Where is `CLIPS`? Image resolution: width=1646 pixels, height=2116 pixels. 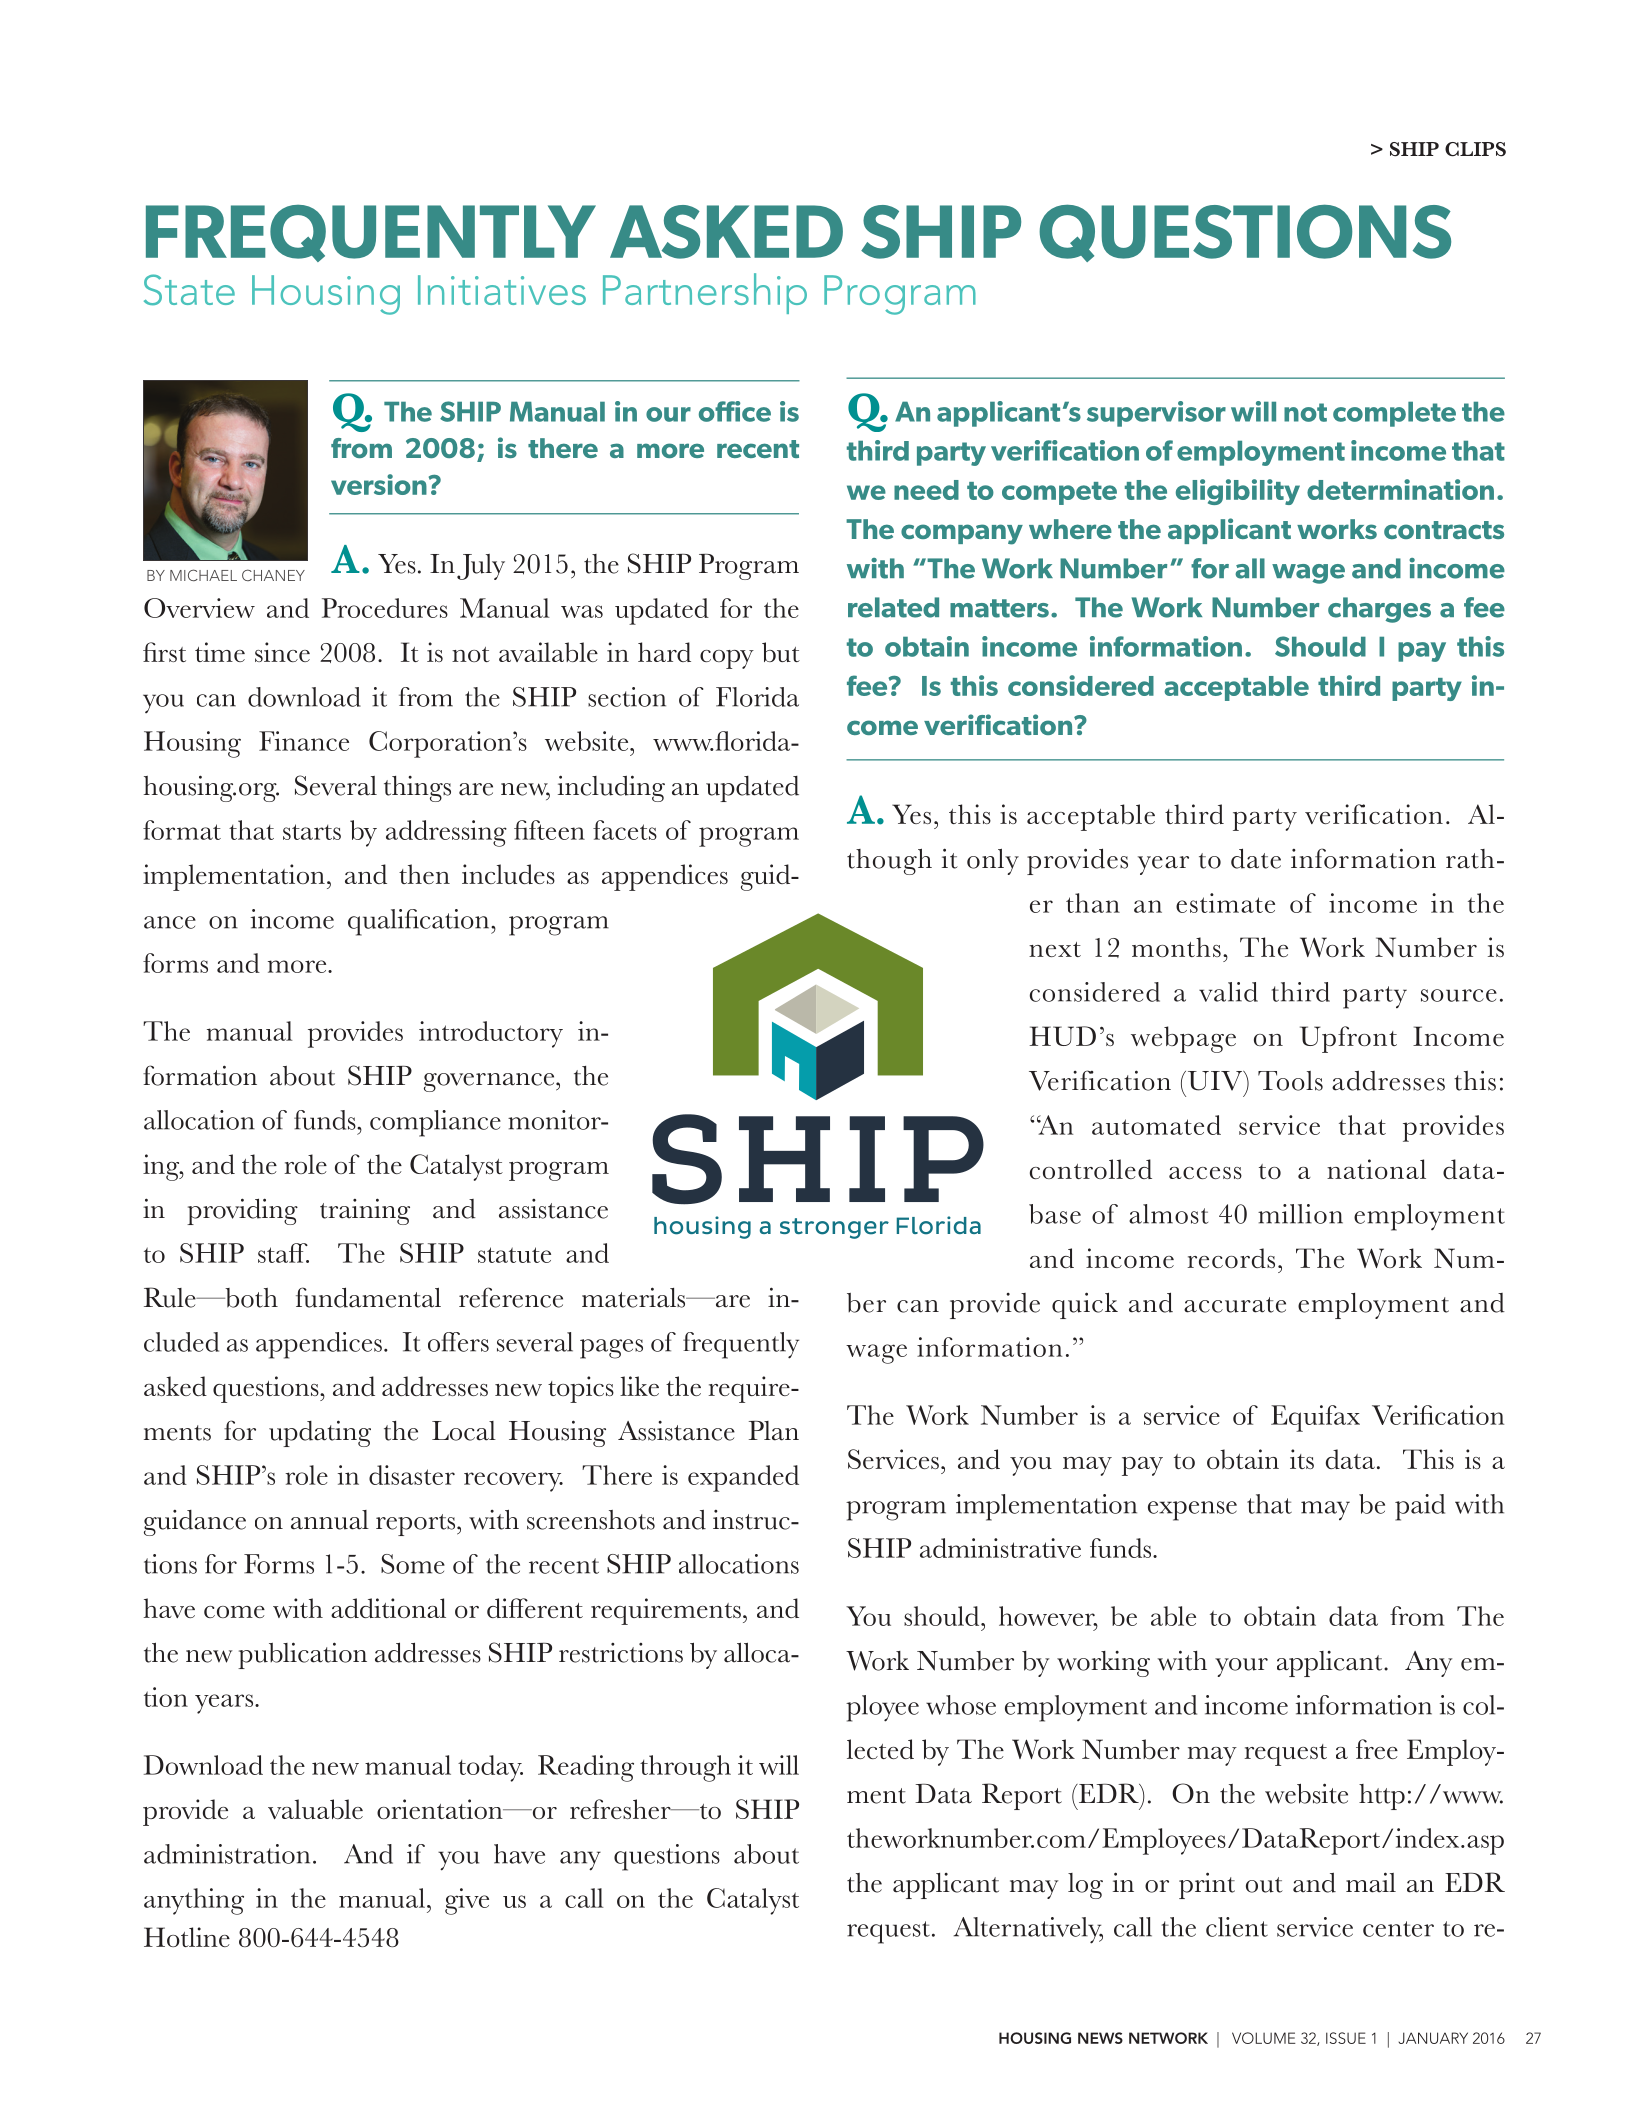
CLIPS is located at coordinates (1475, 149).
